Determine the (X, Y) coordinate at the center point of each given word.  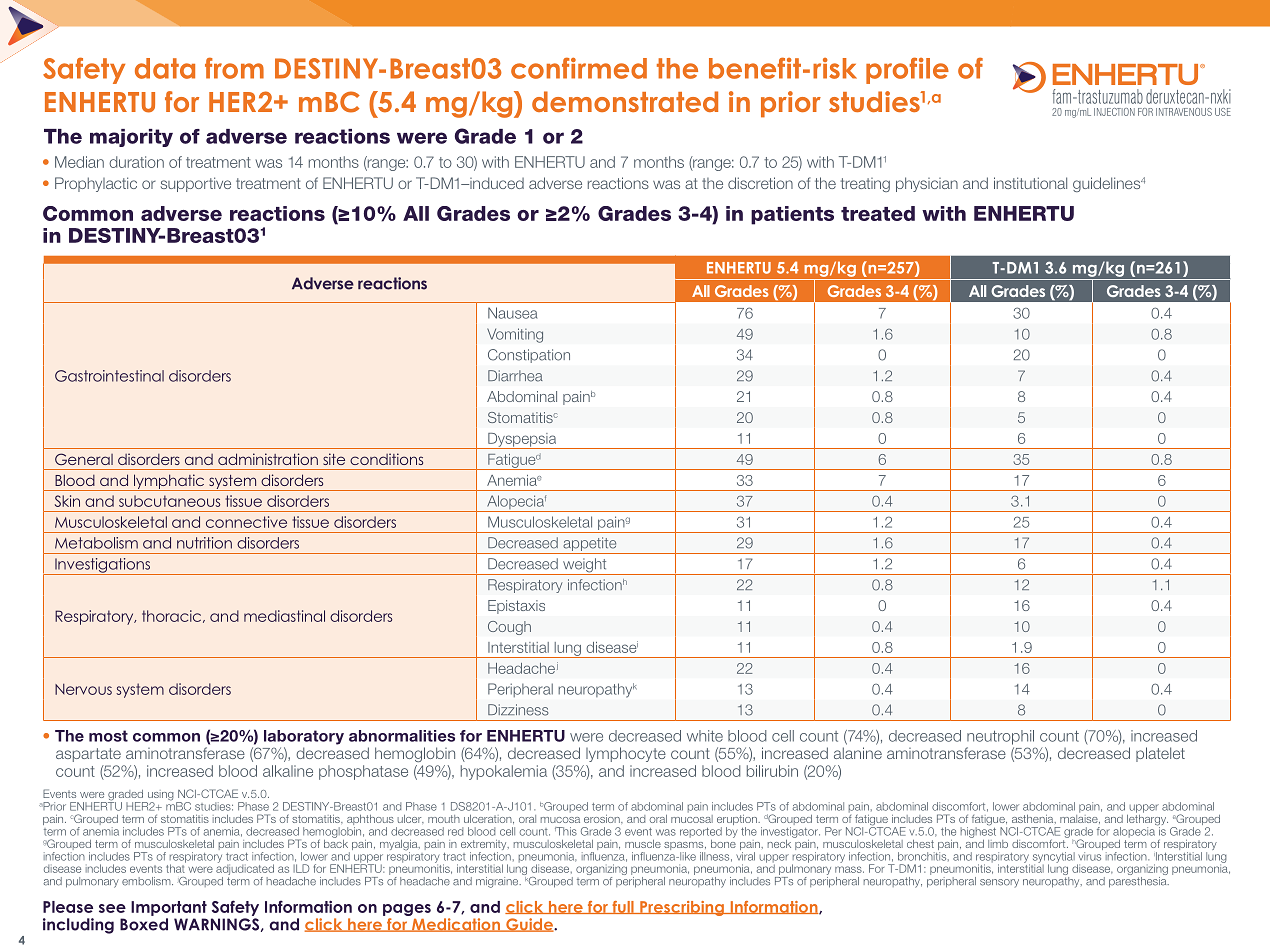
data (165, 68)
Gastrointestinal (109, 376)
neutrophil (1000, 737)
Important (169, 908)
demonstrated (625, 101)
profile (907, 70)
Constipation (529, 356)
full (623, 907)
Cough (509, 628)
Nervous (83, 689)
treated (878, 213)
